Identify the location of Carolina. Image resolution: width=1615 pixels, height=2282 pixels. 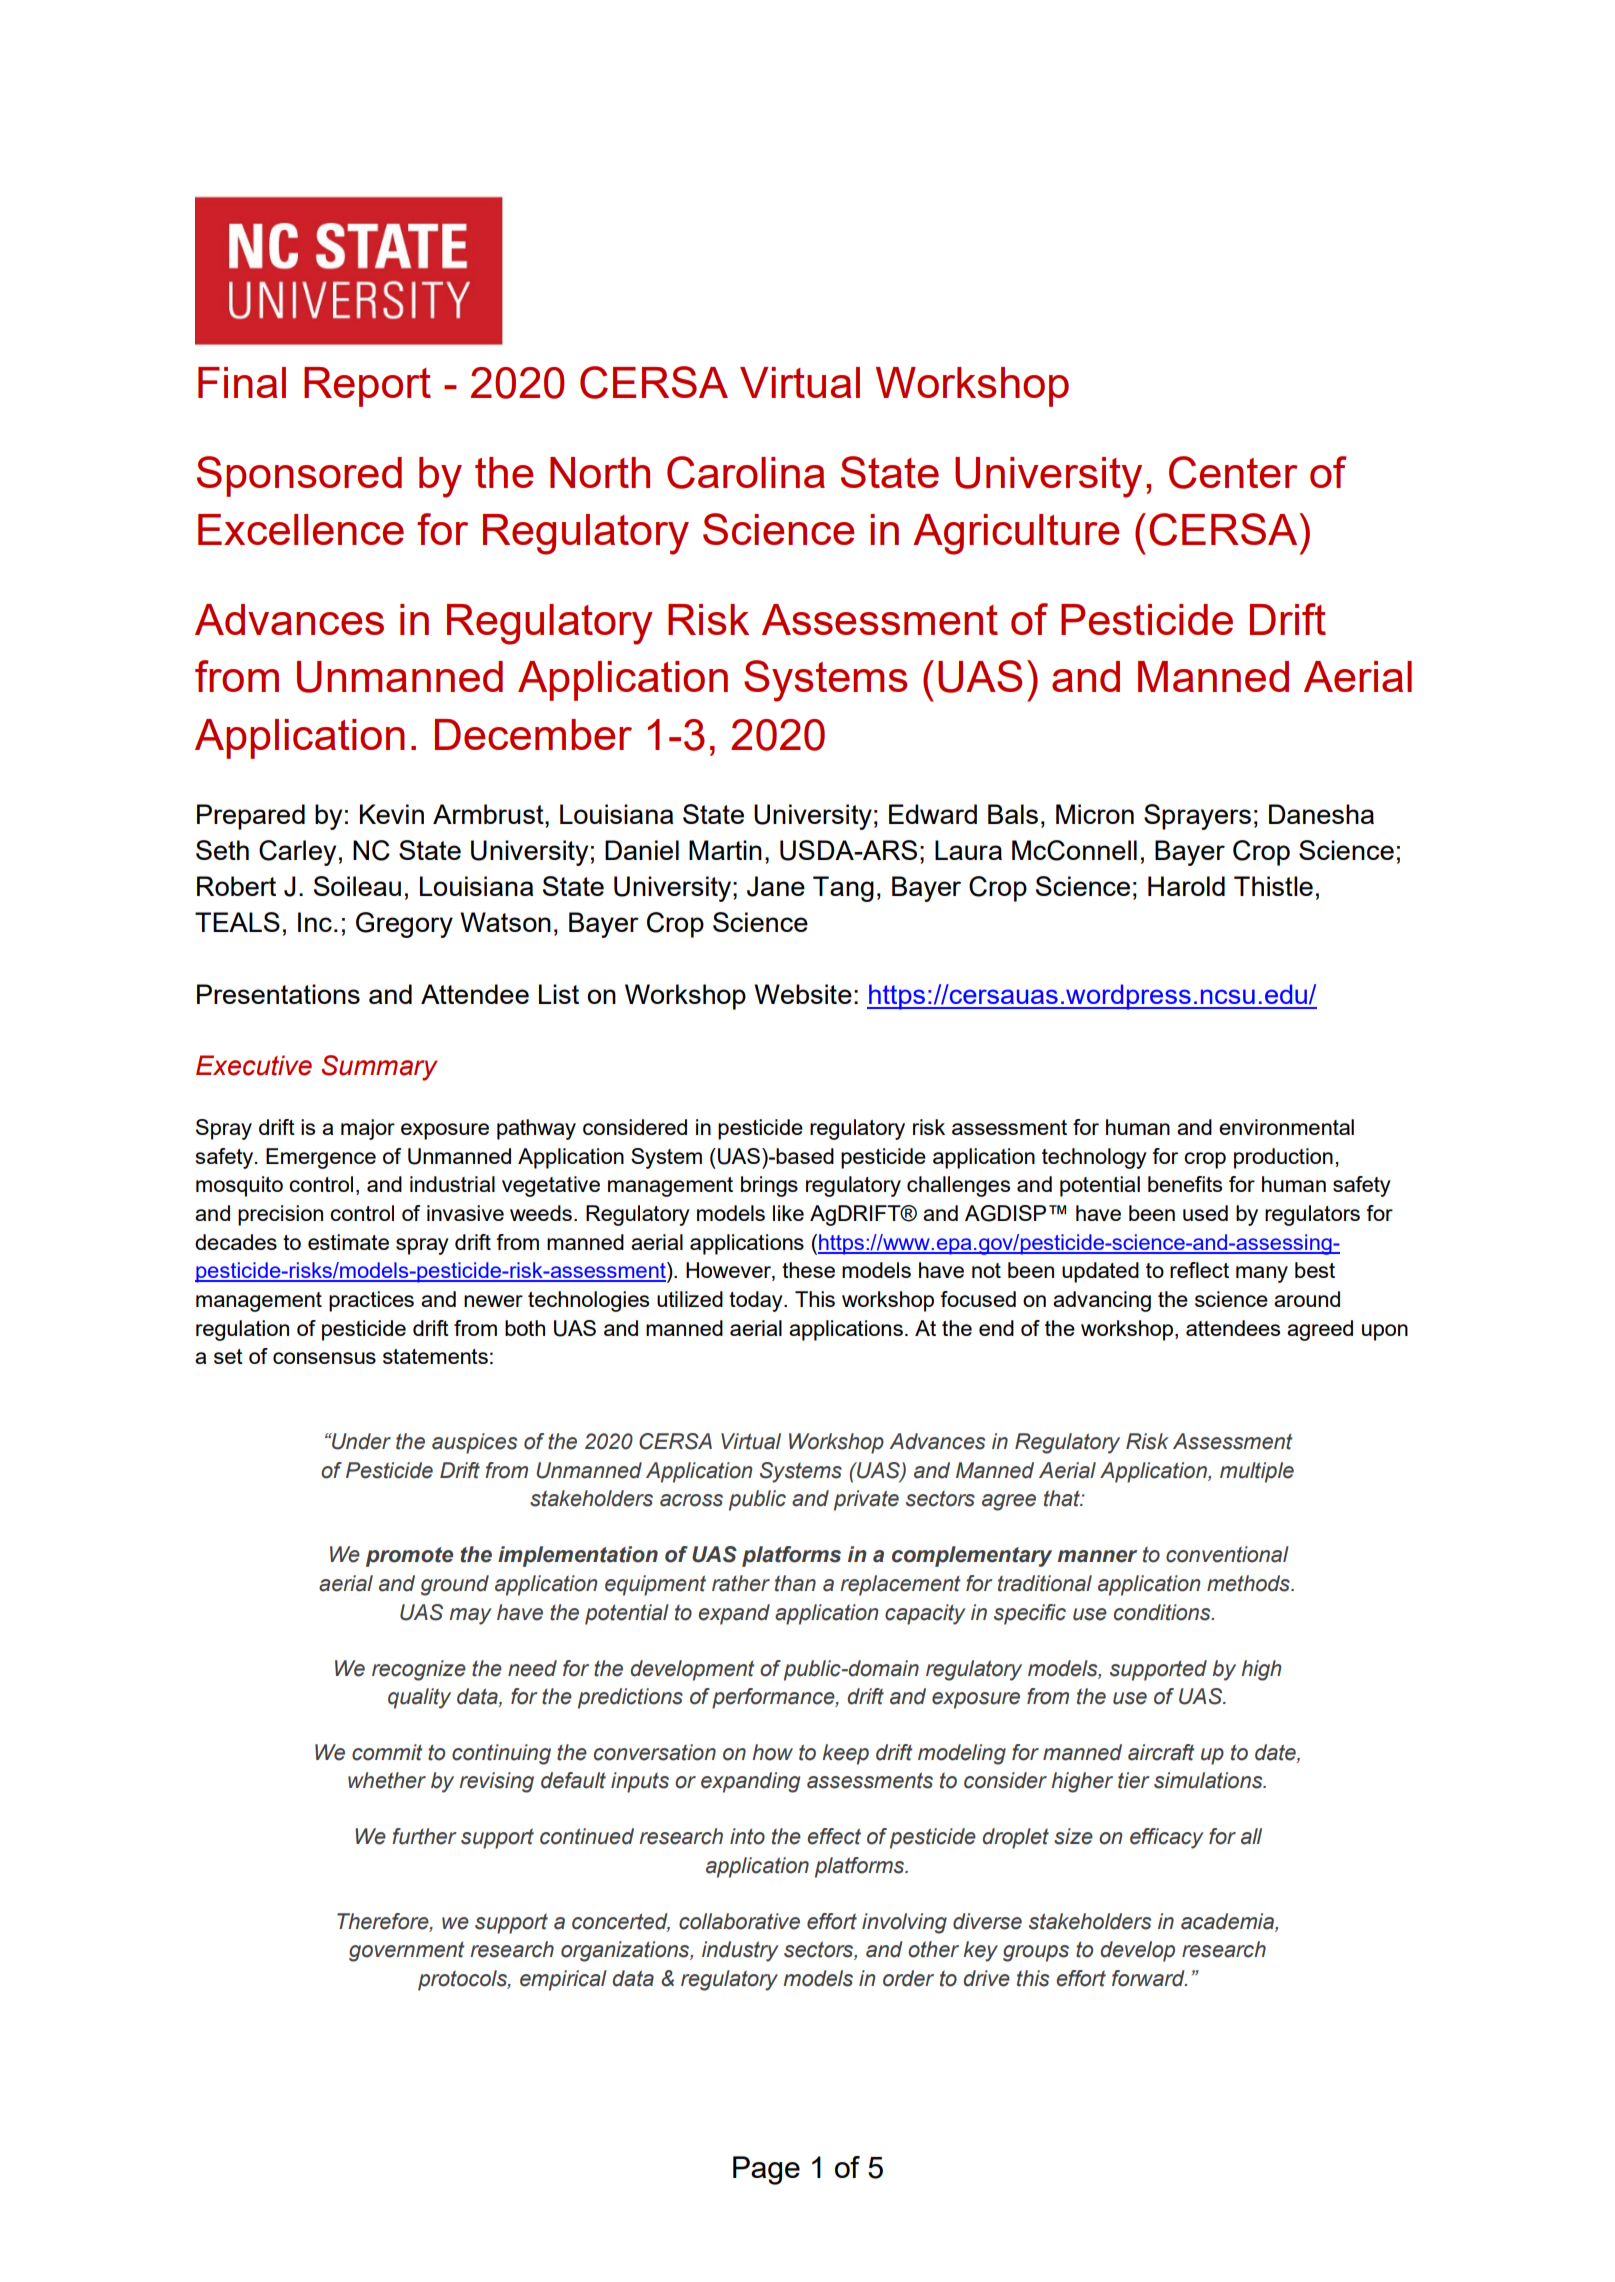
(746, 472).
